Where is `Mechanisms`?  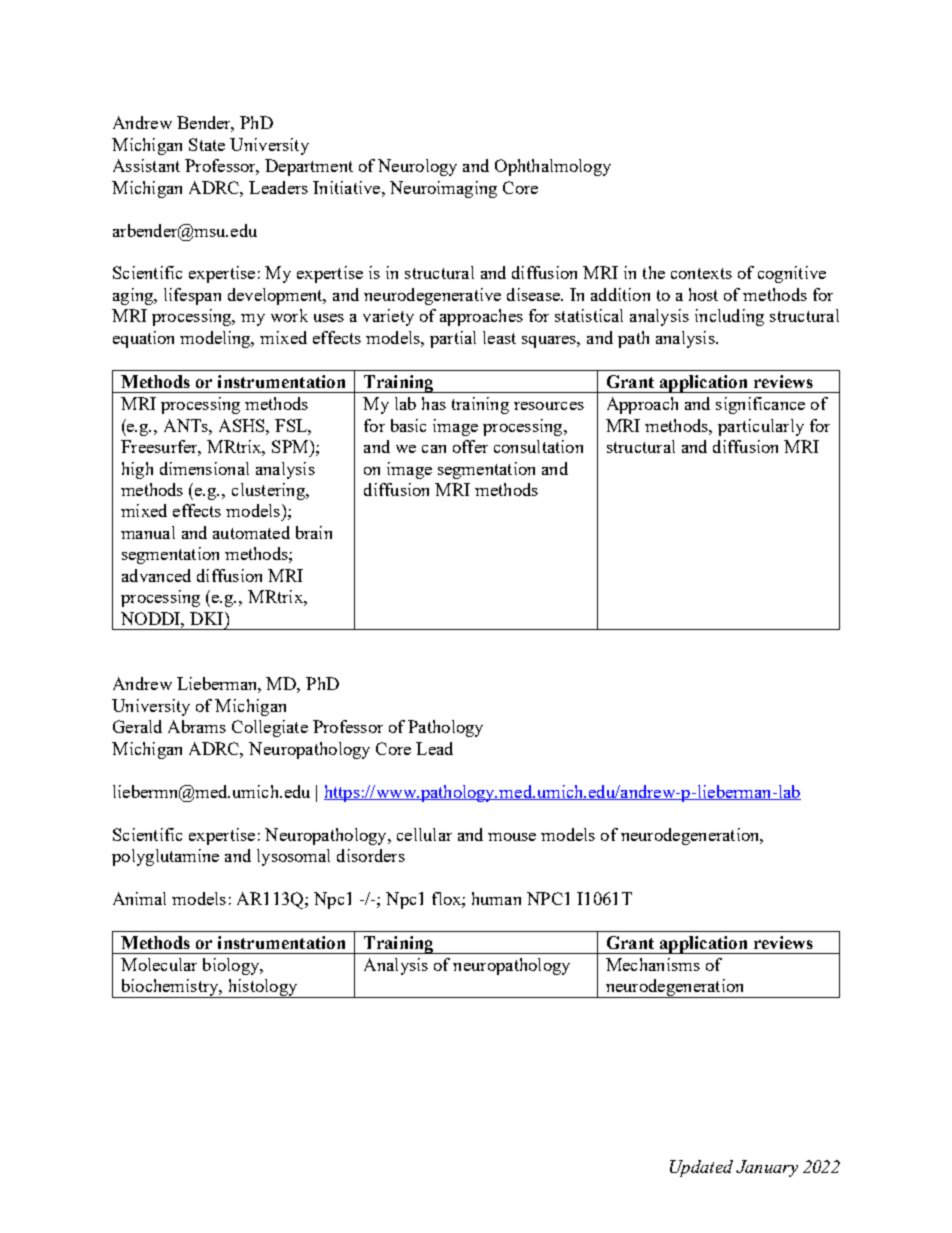 Mechanisms is located at coordinates (653, 964).
